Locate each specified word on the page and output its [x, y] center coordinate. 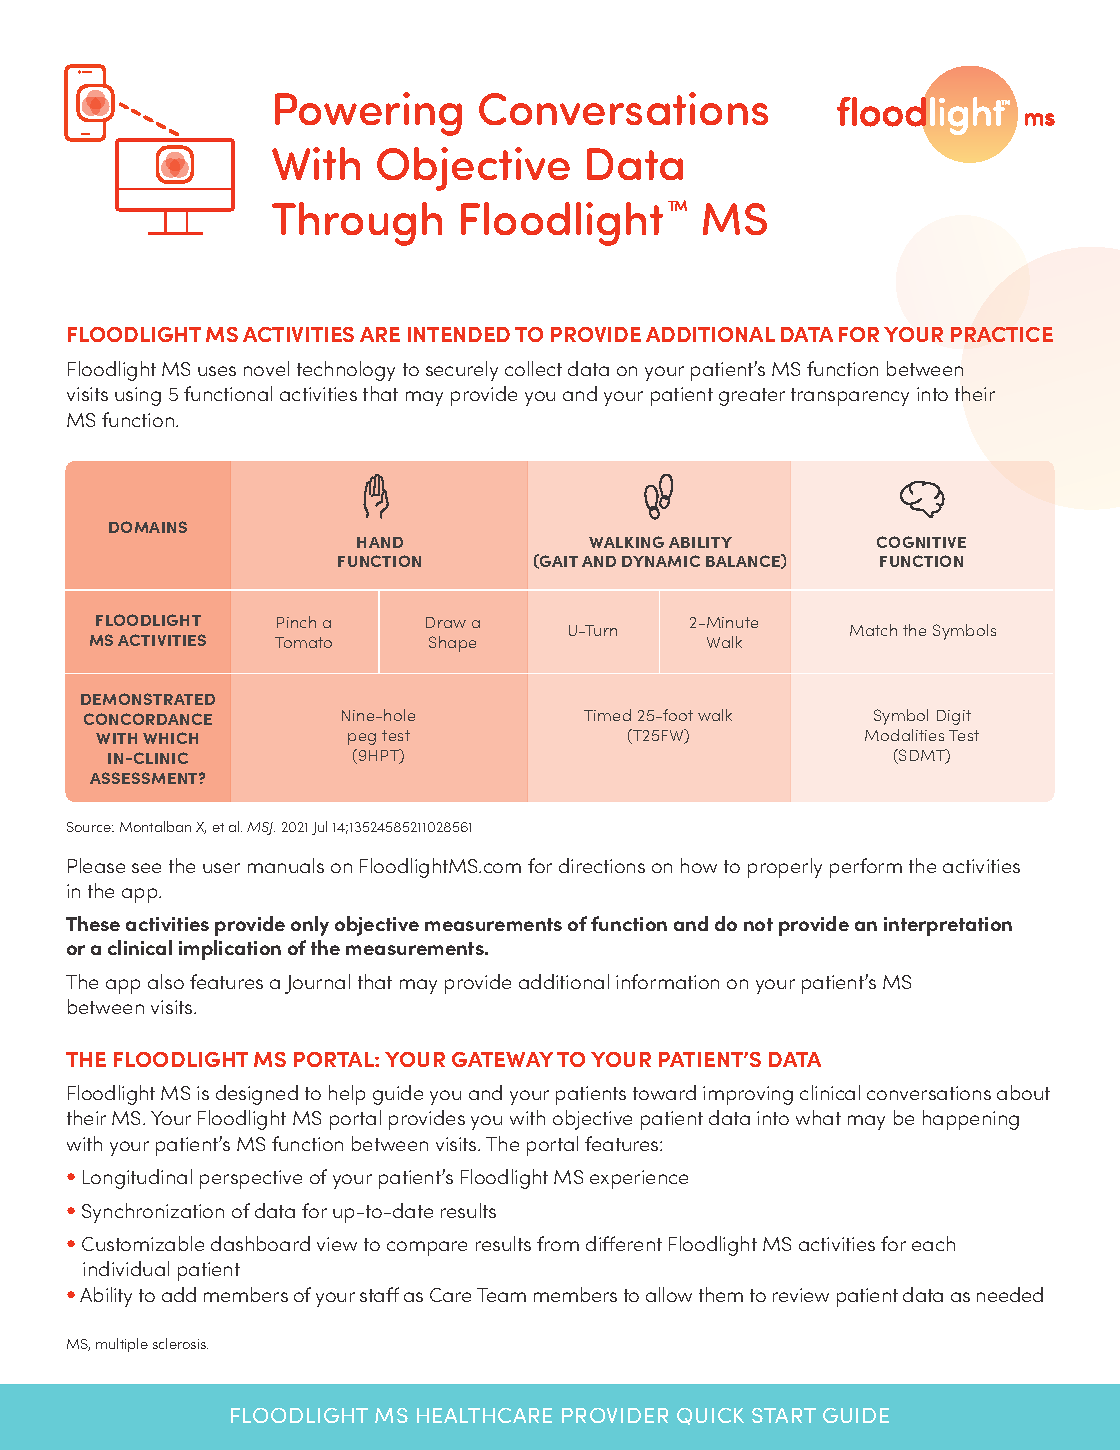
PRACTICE [1002, 334]
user [221, 868]
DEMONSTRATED [148, 699]
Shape [452, 644]
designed [257, 1095]
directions [602, 865]
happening [971, 1120]
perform [866, 868]
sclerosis [180, 1343]
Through [357, 224]
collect [533, 368]
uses [217, 371]
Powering [368, 114]
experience [639, 1179]
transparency [850, 397]
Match [873, 630]
